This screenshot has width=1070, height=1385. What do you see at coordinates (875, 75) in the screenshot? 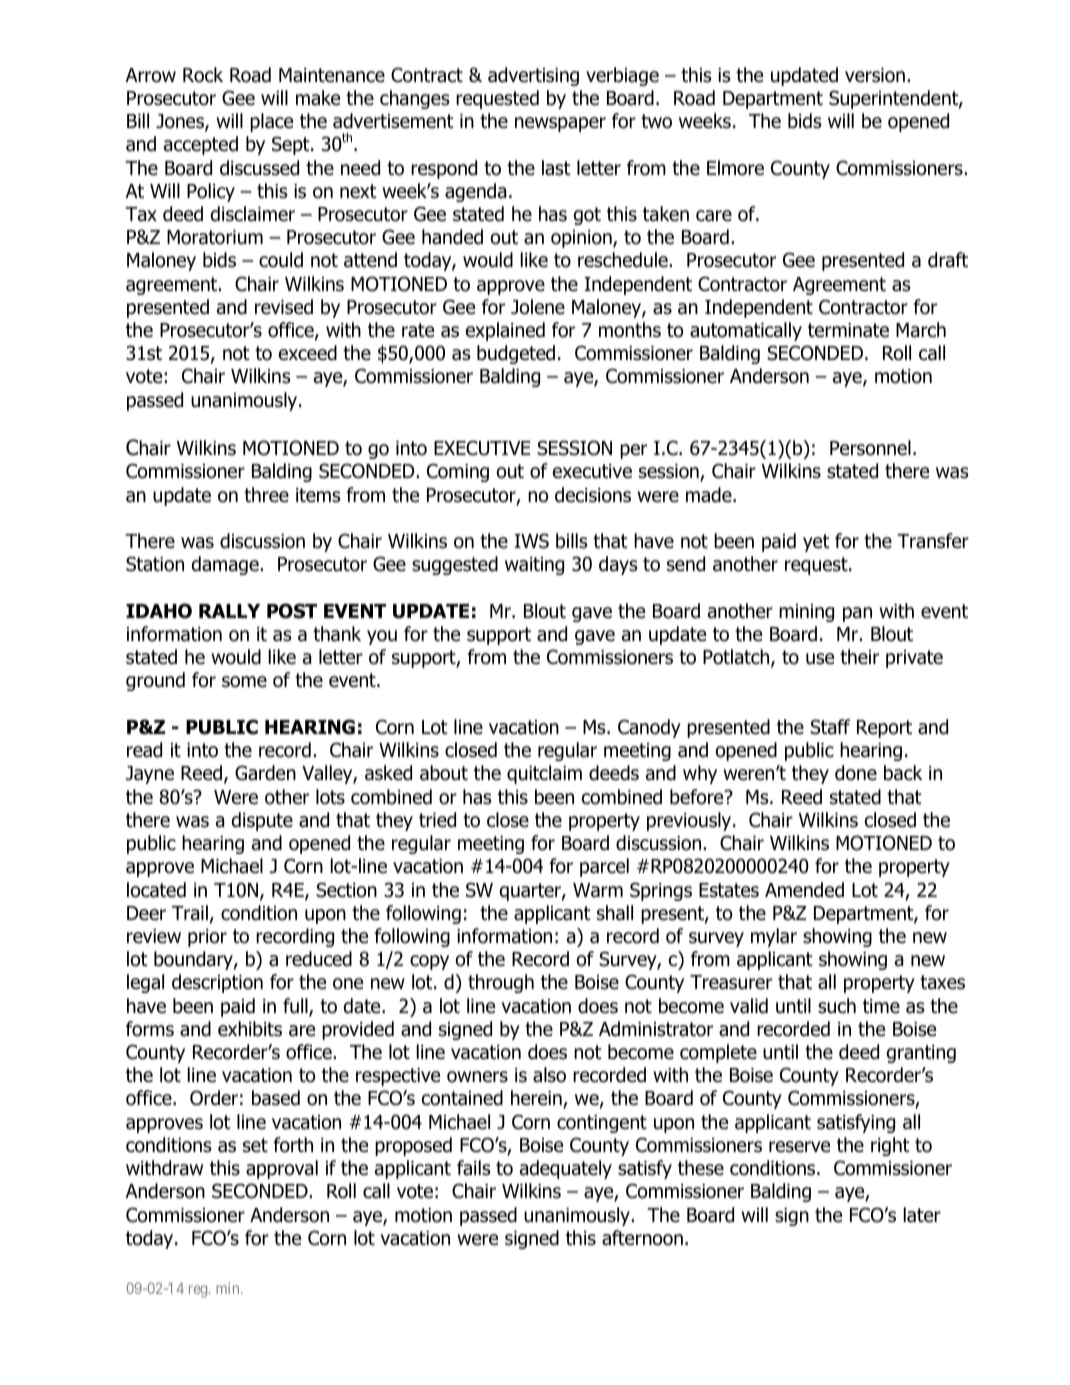
I see `version` at bounding box center [875, 75].
